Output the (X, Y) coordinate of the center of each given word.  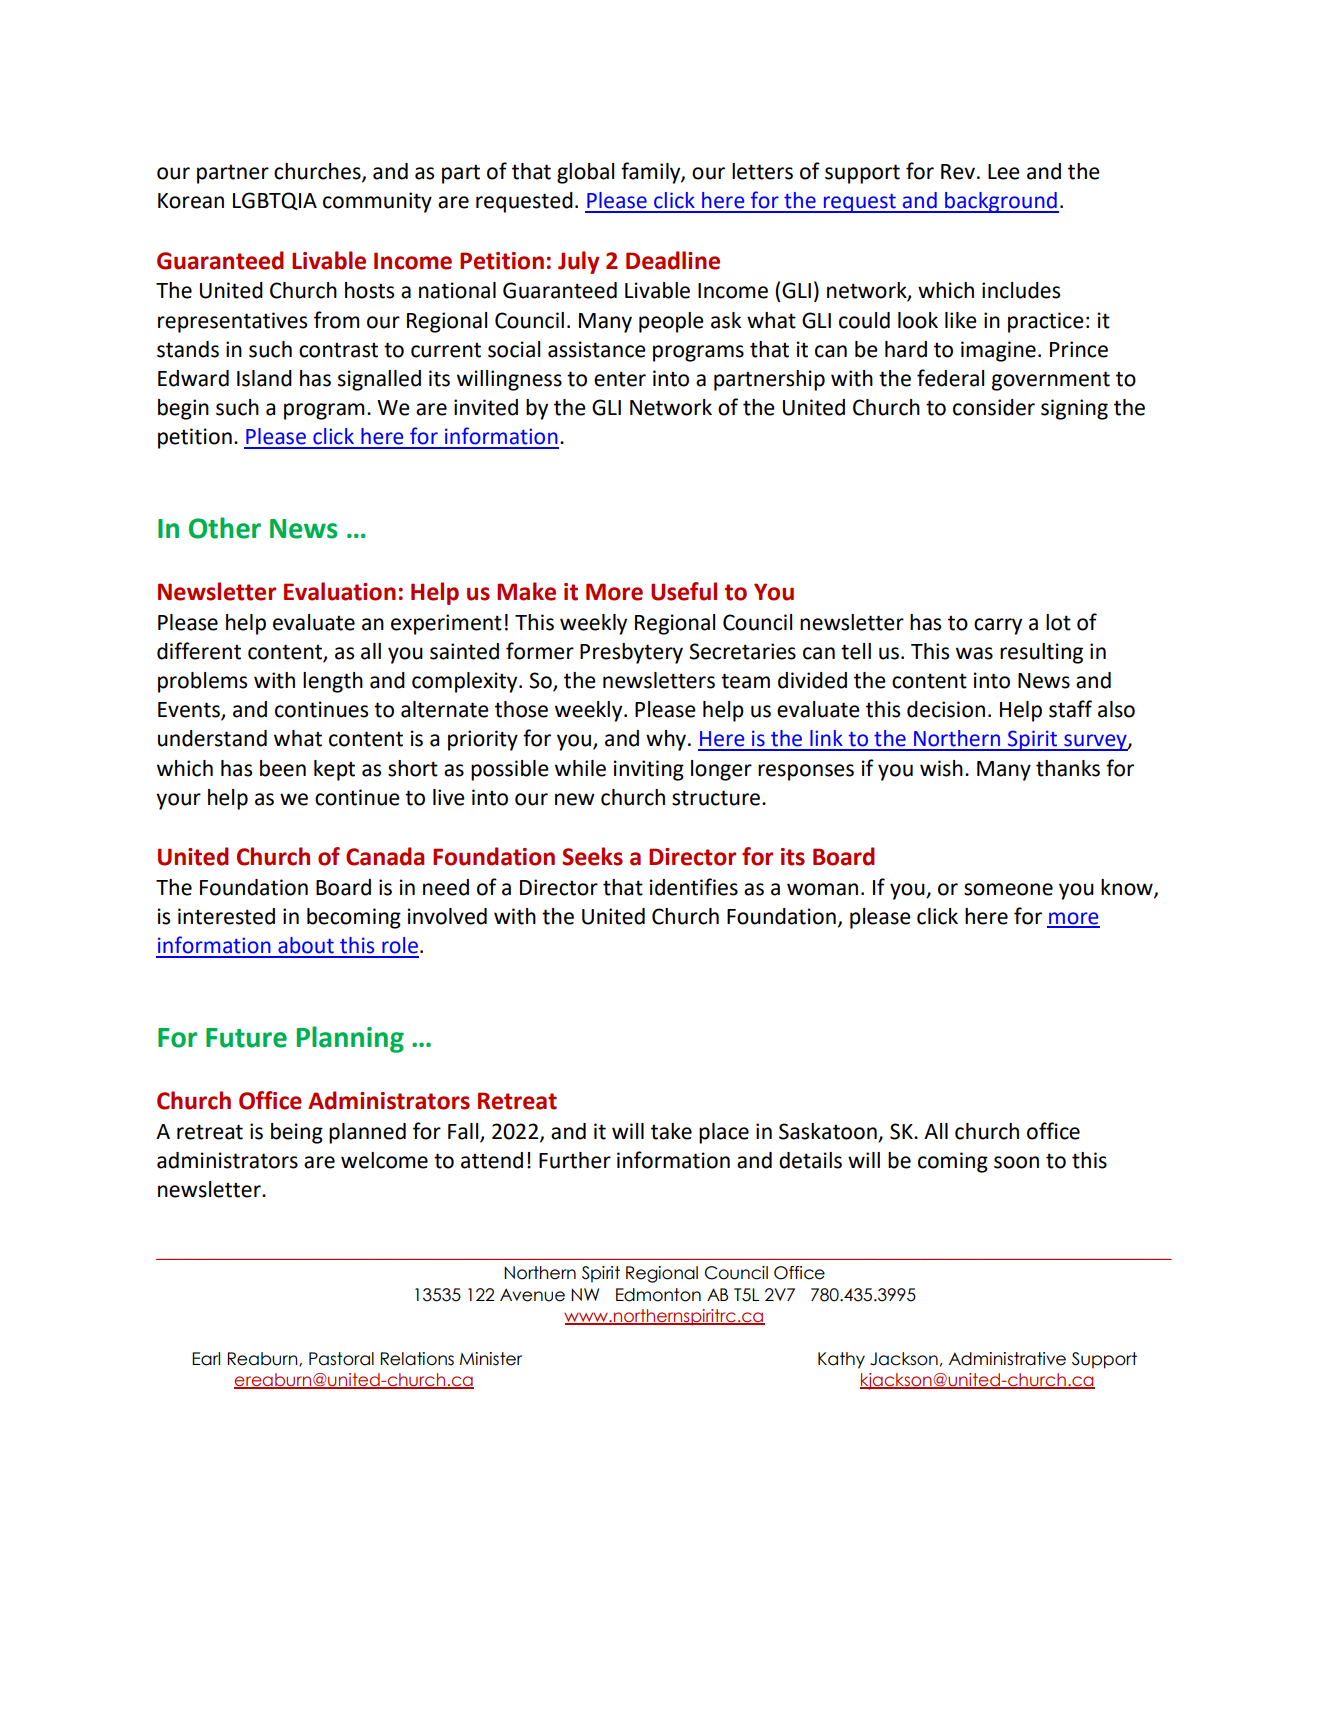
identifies (694, 887)
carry (998, 626)
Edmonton (658, 1295)
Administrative (1007, 1359)
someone (1008, 889)
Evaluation (340, 591)
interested (226, 916)
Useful (684, 591)
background (1001, 202)
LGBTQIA (275, 201)
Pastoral (341, 1359)
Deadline (673, 260)
